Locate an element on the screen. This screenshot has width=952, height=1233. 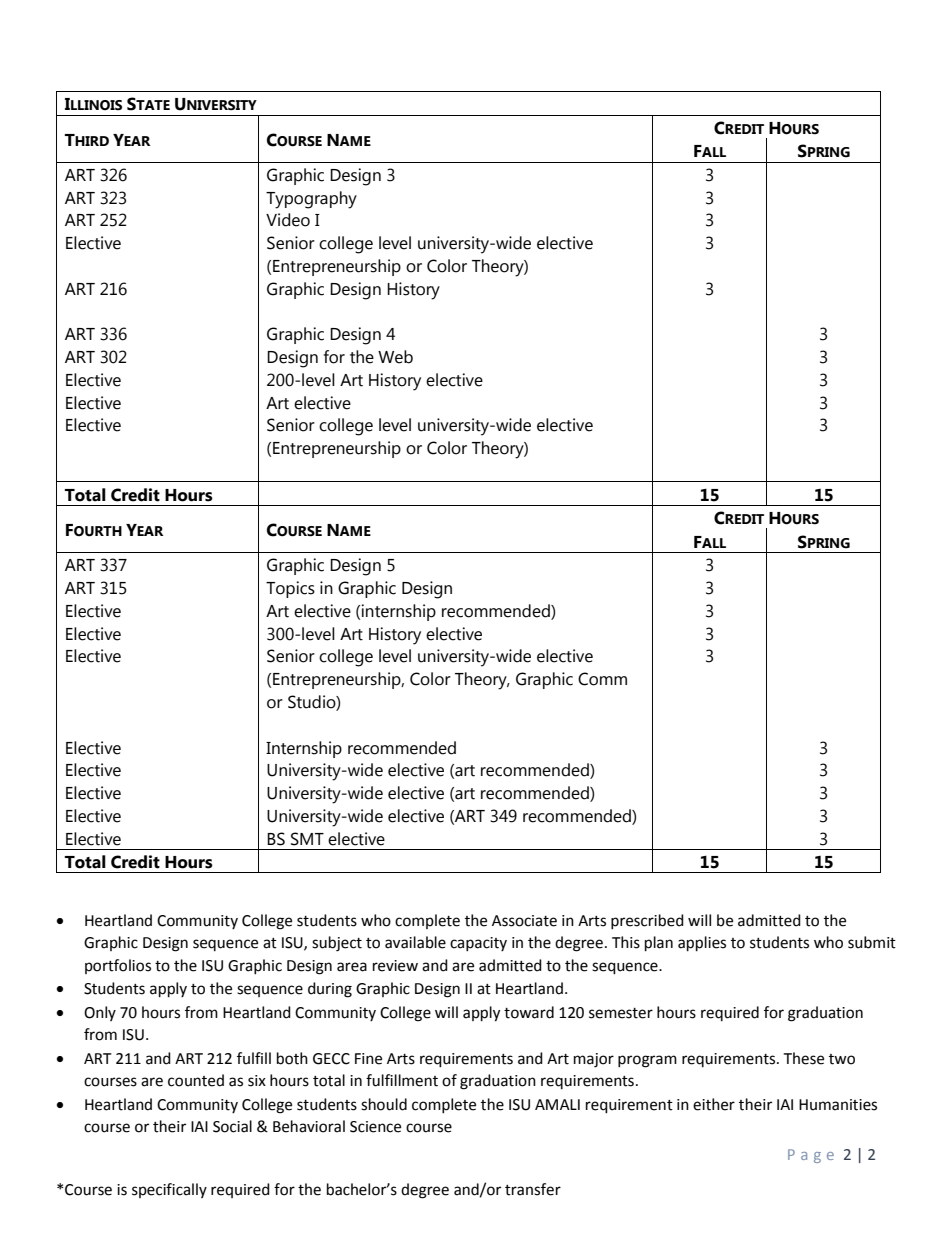
prescribed is located at coordinates (647, 921).
